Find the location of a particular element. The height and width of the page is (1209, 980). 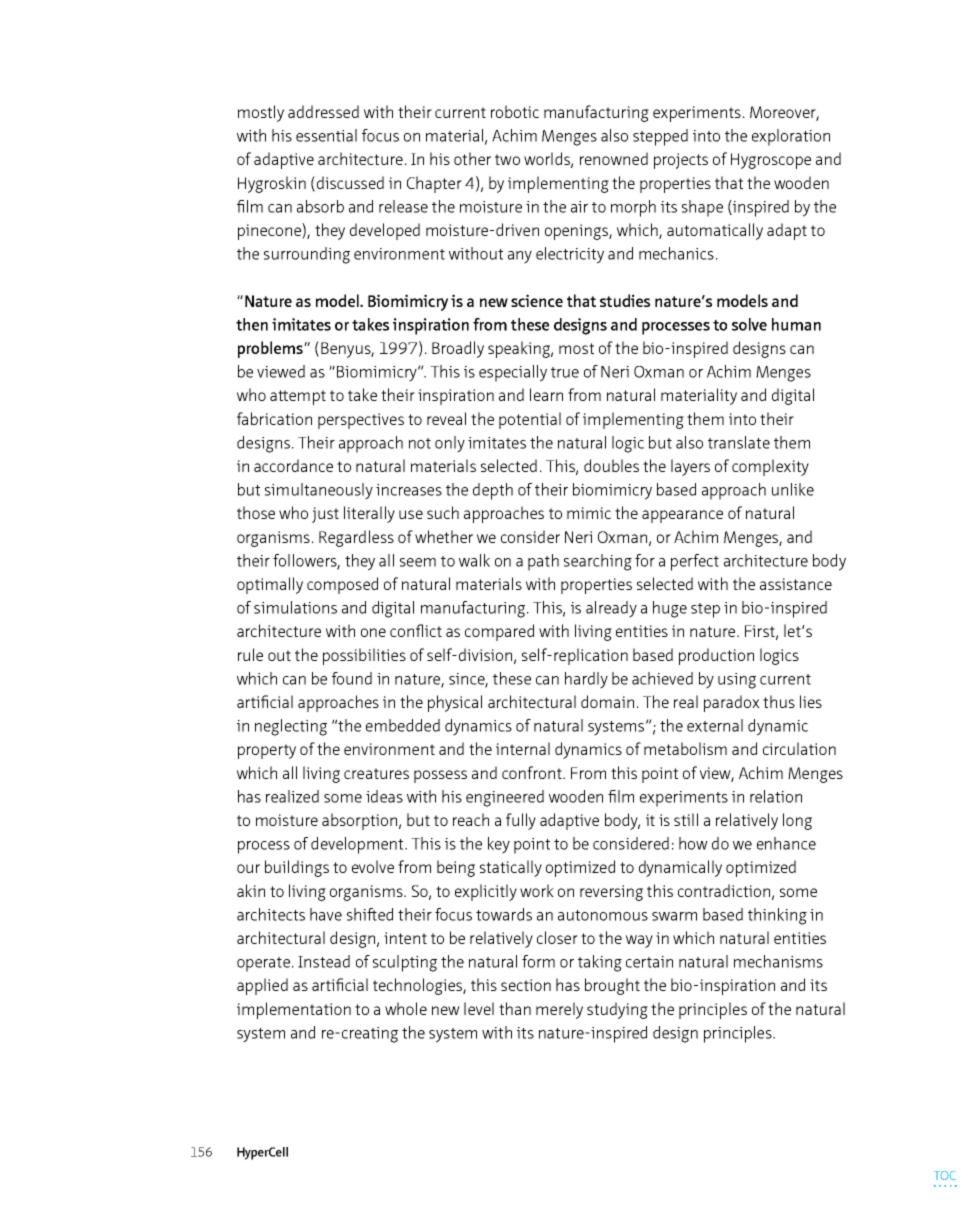

exploration is located at coordinates (791, 137).
